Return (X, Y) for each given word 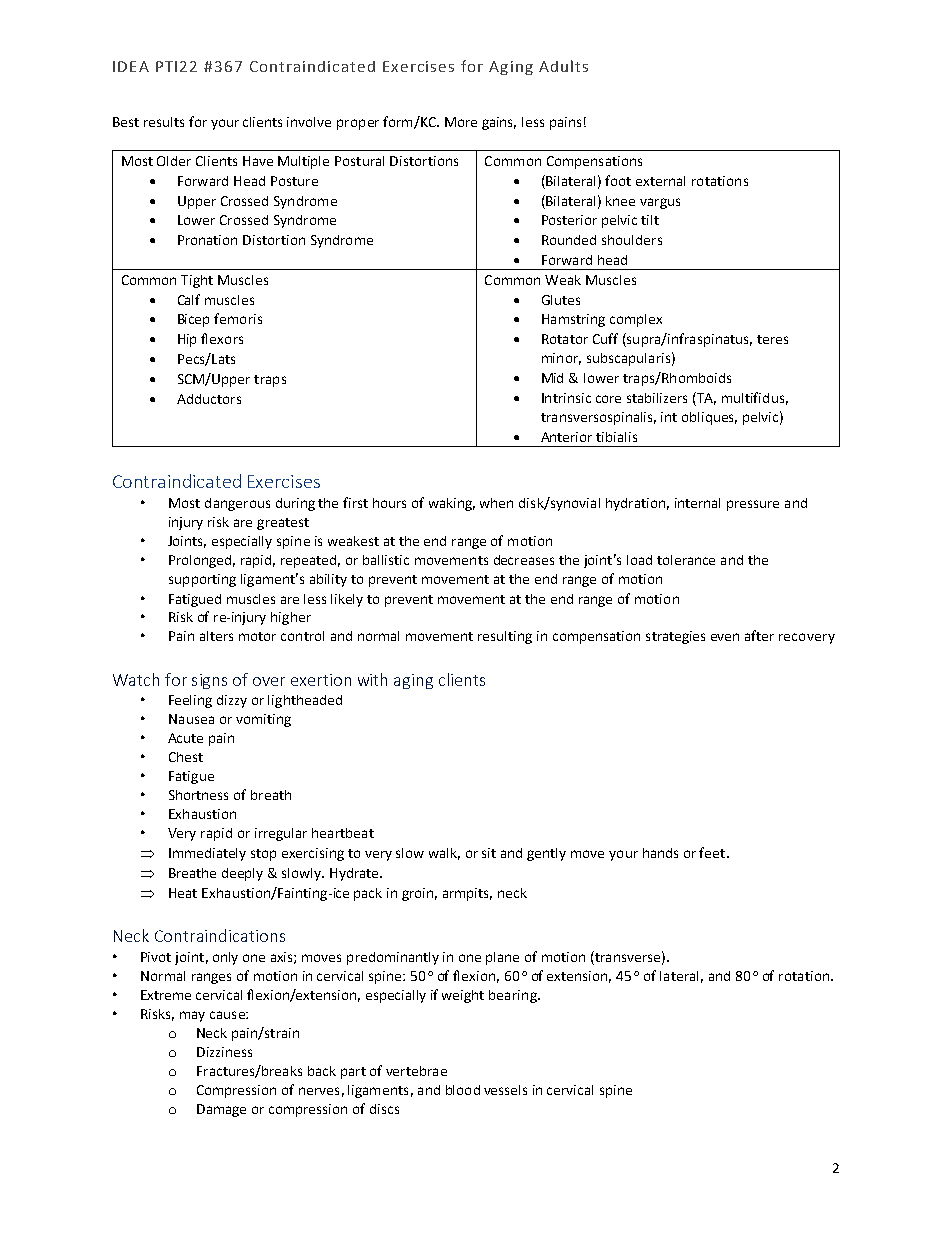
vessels (505, 1090)
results (164, 122)
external (660, 181)
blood (463, 1090)
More (461, 122)
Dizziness (224, 1052)
